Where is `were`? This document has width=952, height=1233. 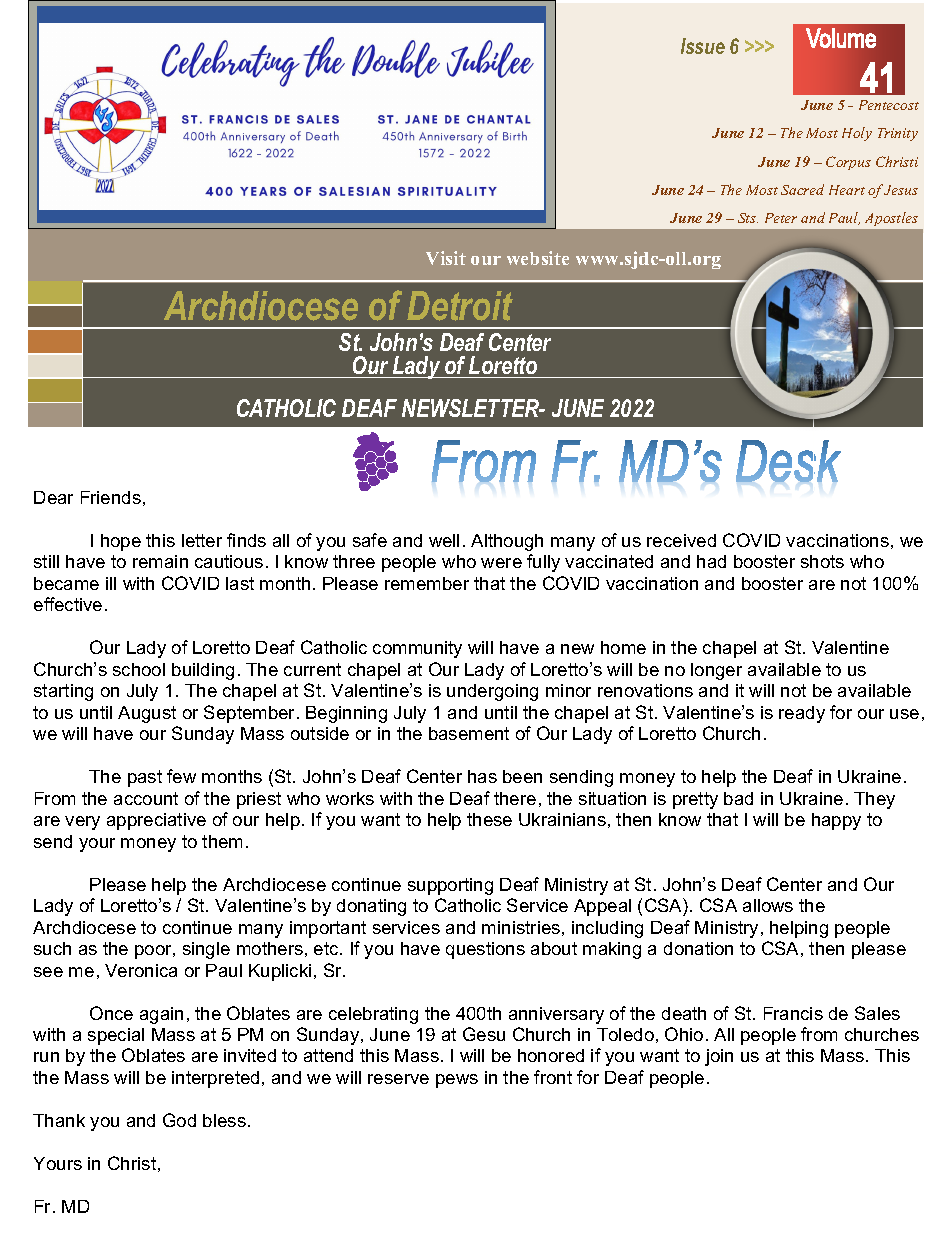 were is located at coordinates (501, 563).
